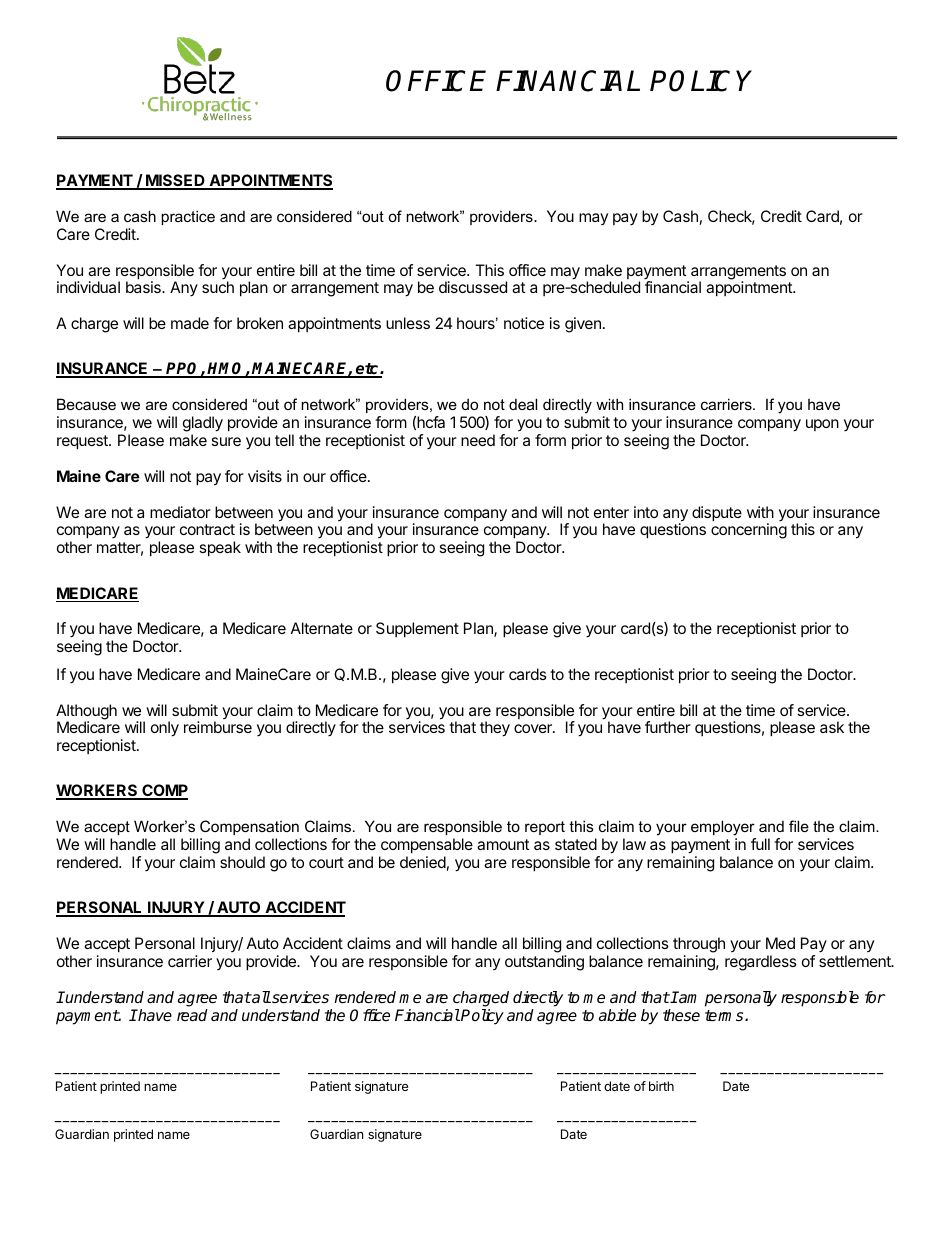 Image resolution: width=952 pixels, height=1233 pixels. Describe the element at coordinates (192, 1015) in the image. I see `read` at that location.
